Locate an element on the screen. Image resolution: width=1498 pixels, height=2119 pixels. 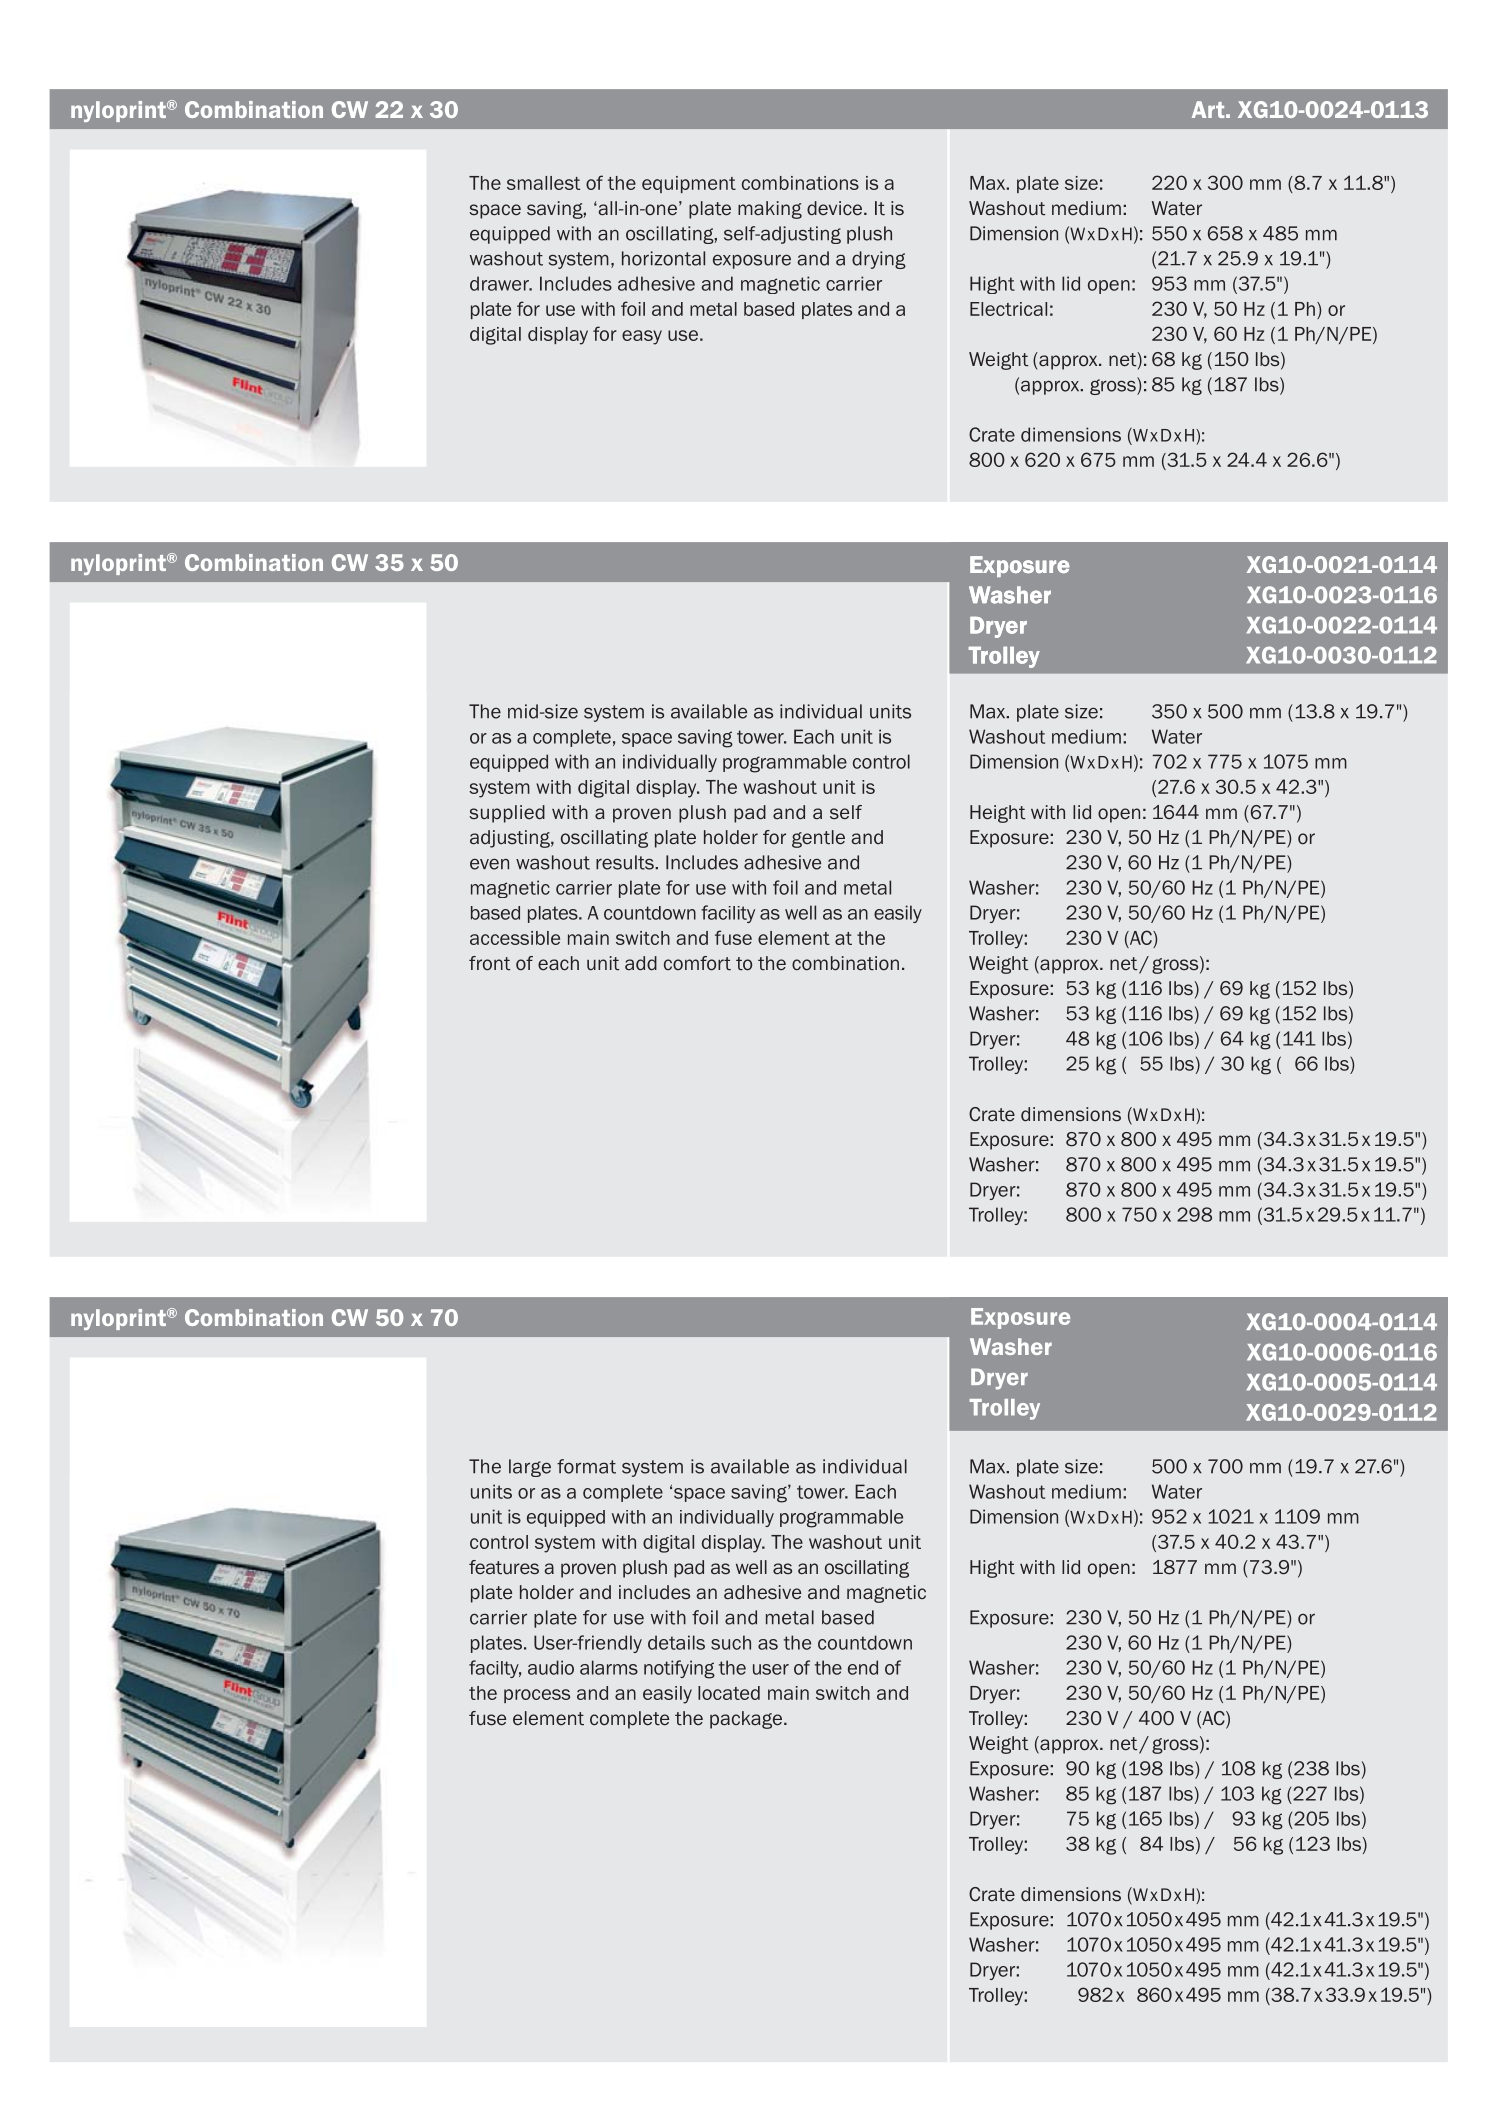
drying is located at coordinates (879, 260).
